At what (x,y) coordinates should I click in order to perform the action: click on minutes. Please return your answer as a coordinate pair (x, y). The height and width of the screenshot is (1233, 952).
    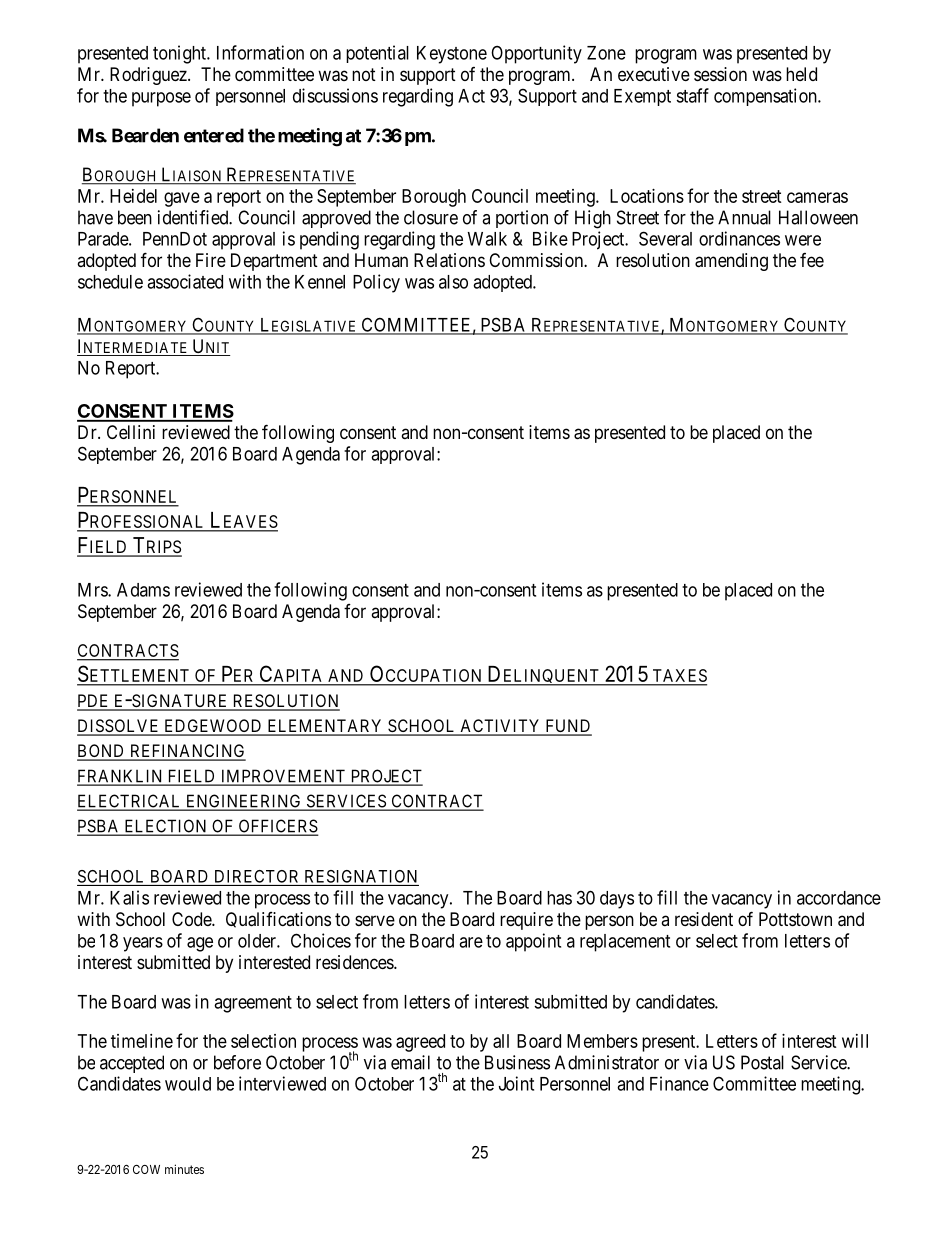
    Looking at the image, I should click on (184, 1169).
